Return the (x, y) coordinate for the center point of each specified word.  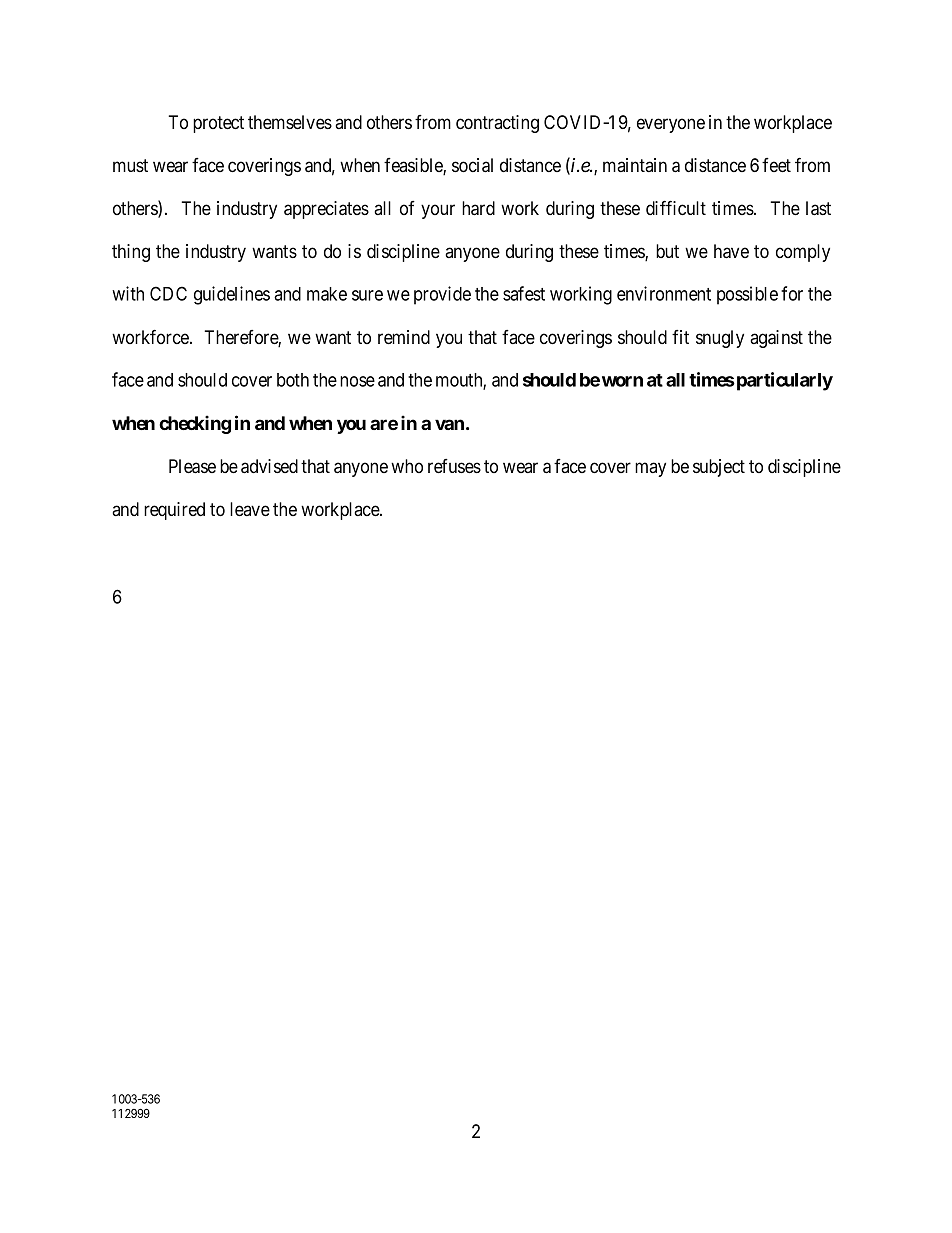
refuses (454, 466)
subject (719, 468)
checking (195, 424)
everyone (671, 125)
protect (218, 124)
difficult (676, 207)
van (449, 424)
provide (442, 295)
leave (250, 509)
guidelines (232, 295)
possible (747, 295)
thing (131, 253)
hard (478, 208)
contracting (497, 124)
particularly (783, 381)
